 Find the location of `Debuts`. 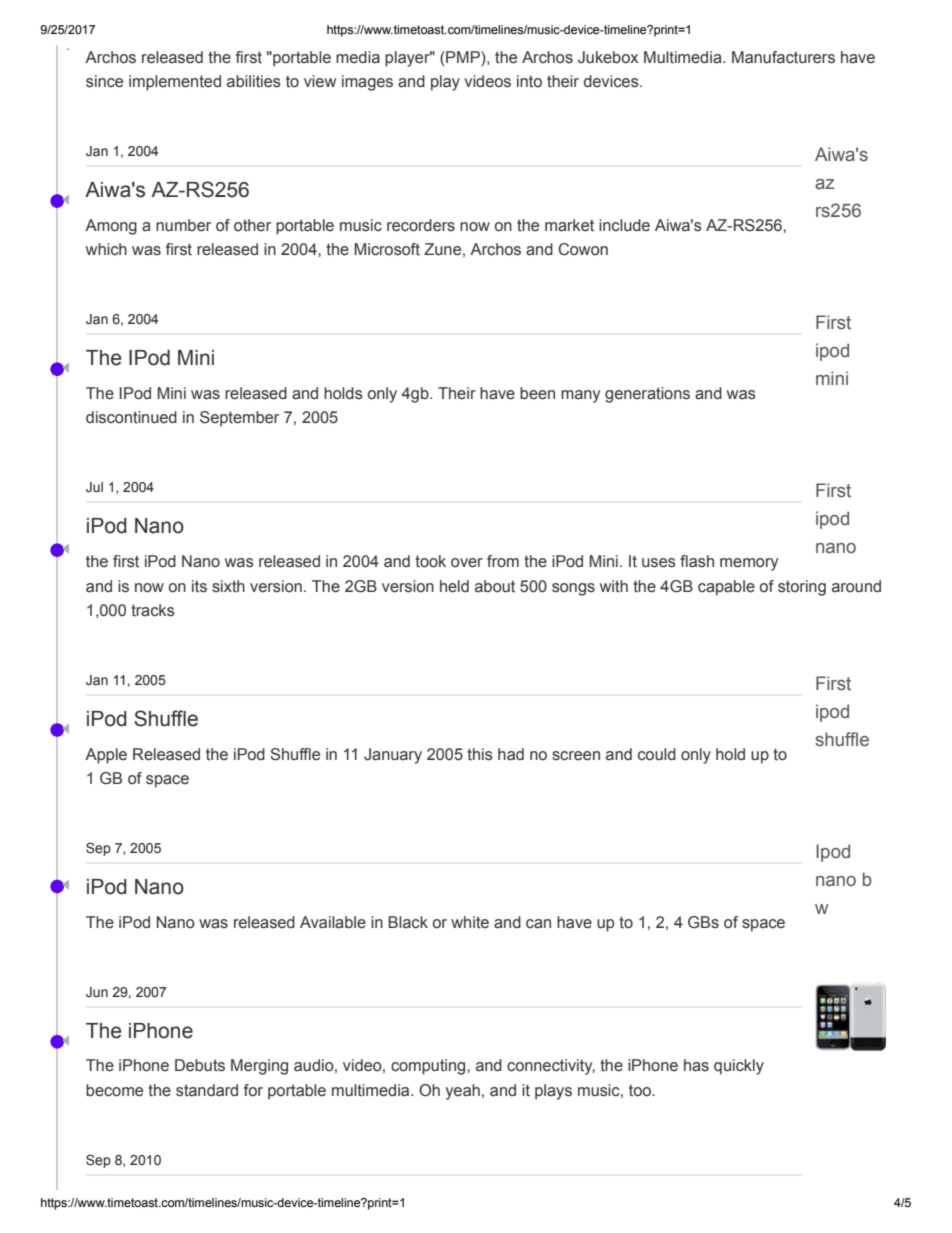

Debuts is located at coordinates (200, 1065).
